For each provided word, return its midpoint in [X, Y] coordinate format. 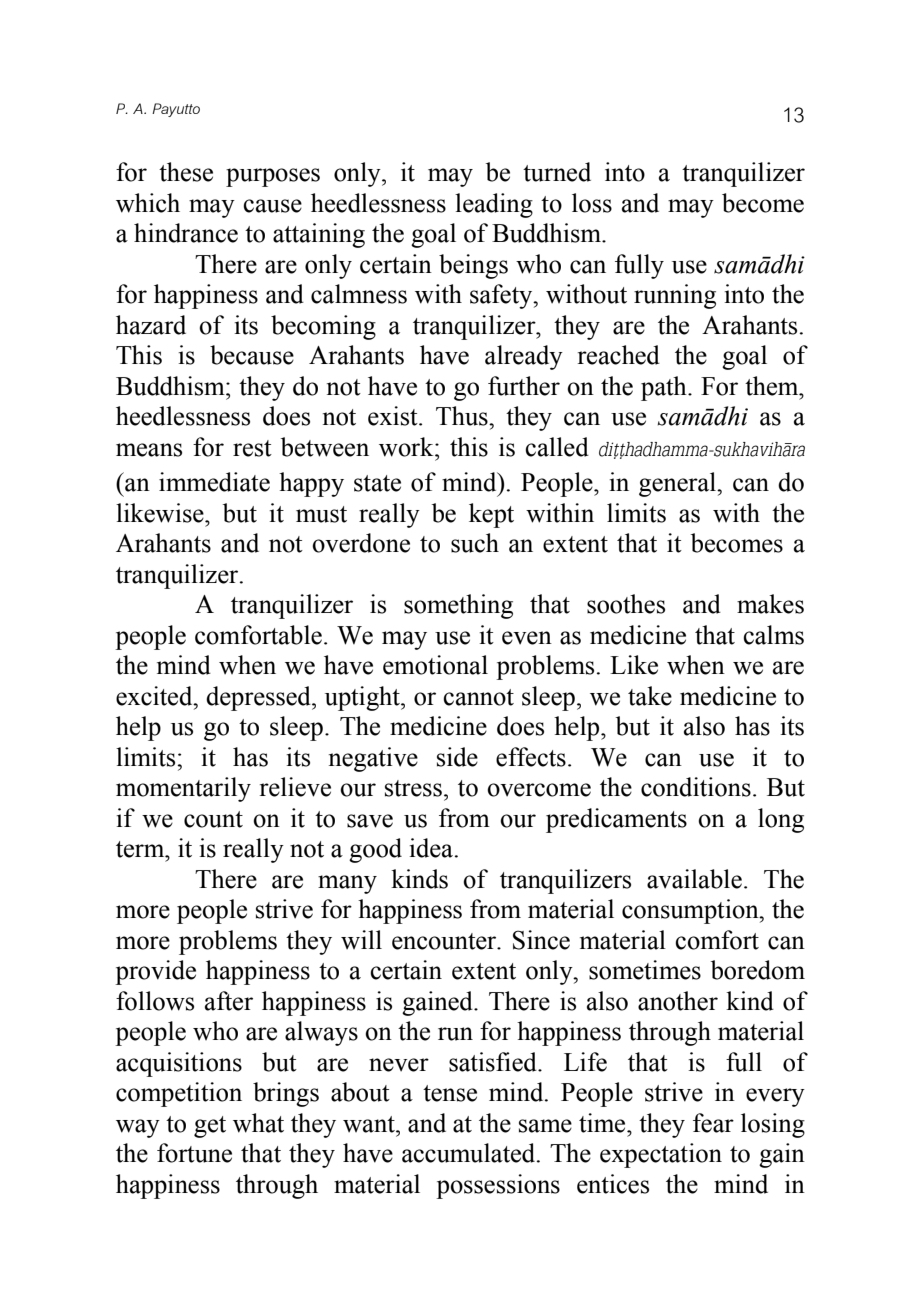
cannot [478, 697]
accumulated [470, 1153]
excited [155, 696]
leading [494, 205]
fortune [194, 1153]
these [186, 172]
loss [592, 203]
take [650, 696]
